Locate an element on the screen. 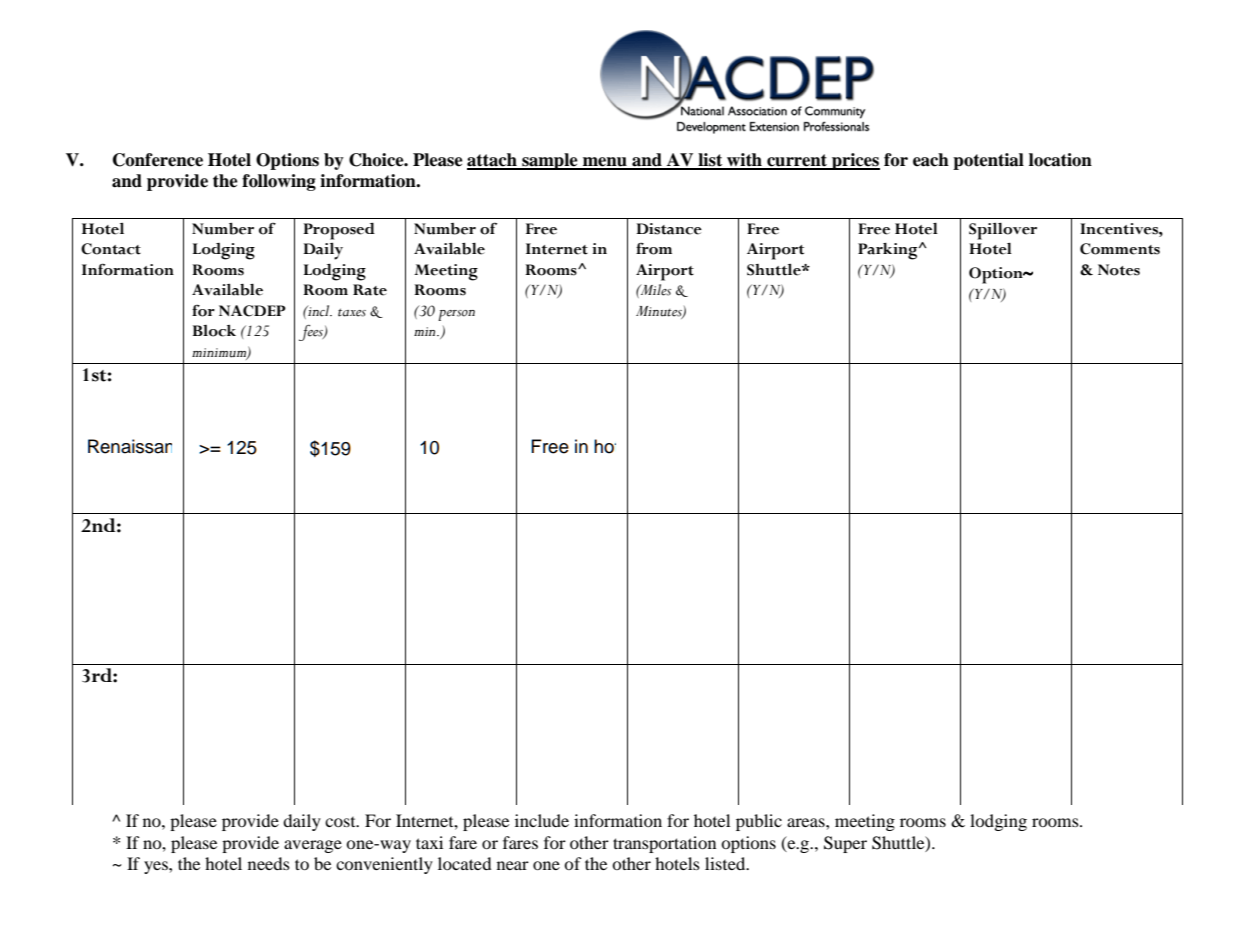 The image size is (1233, 952). public is located at coordinates (759, 822).
